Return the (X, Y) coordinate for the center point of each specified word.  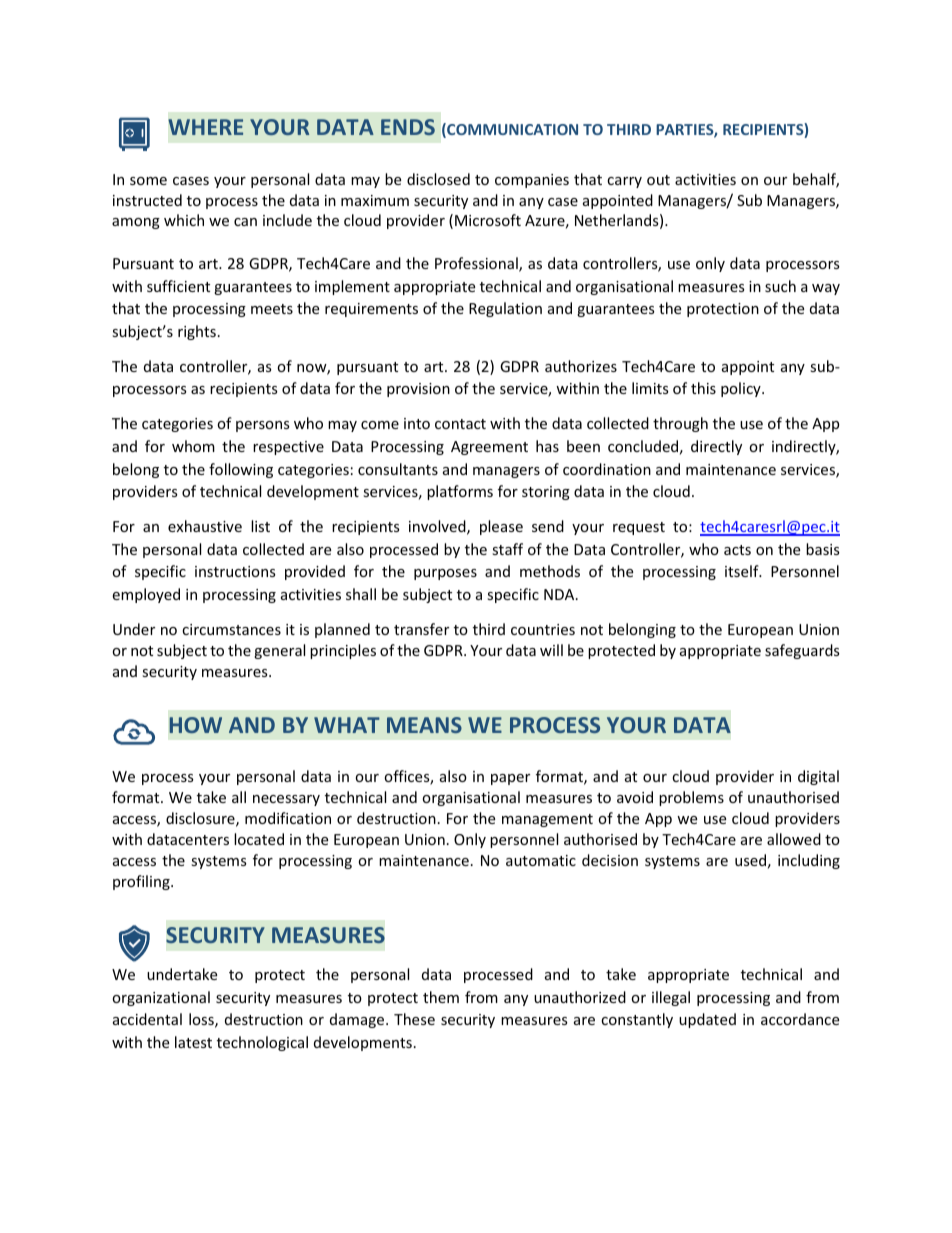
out (658, 180)
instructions (235, 571)
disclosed (438, 179)
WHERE (206, 127)
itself (743, 571)
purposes (445, 574)
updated (707, 1020)
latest (193, 1042)
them (441, 997)
